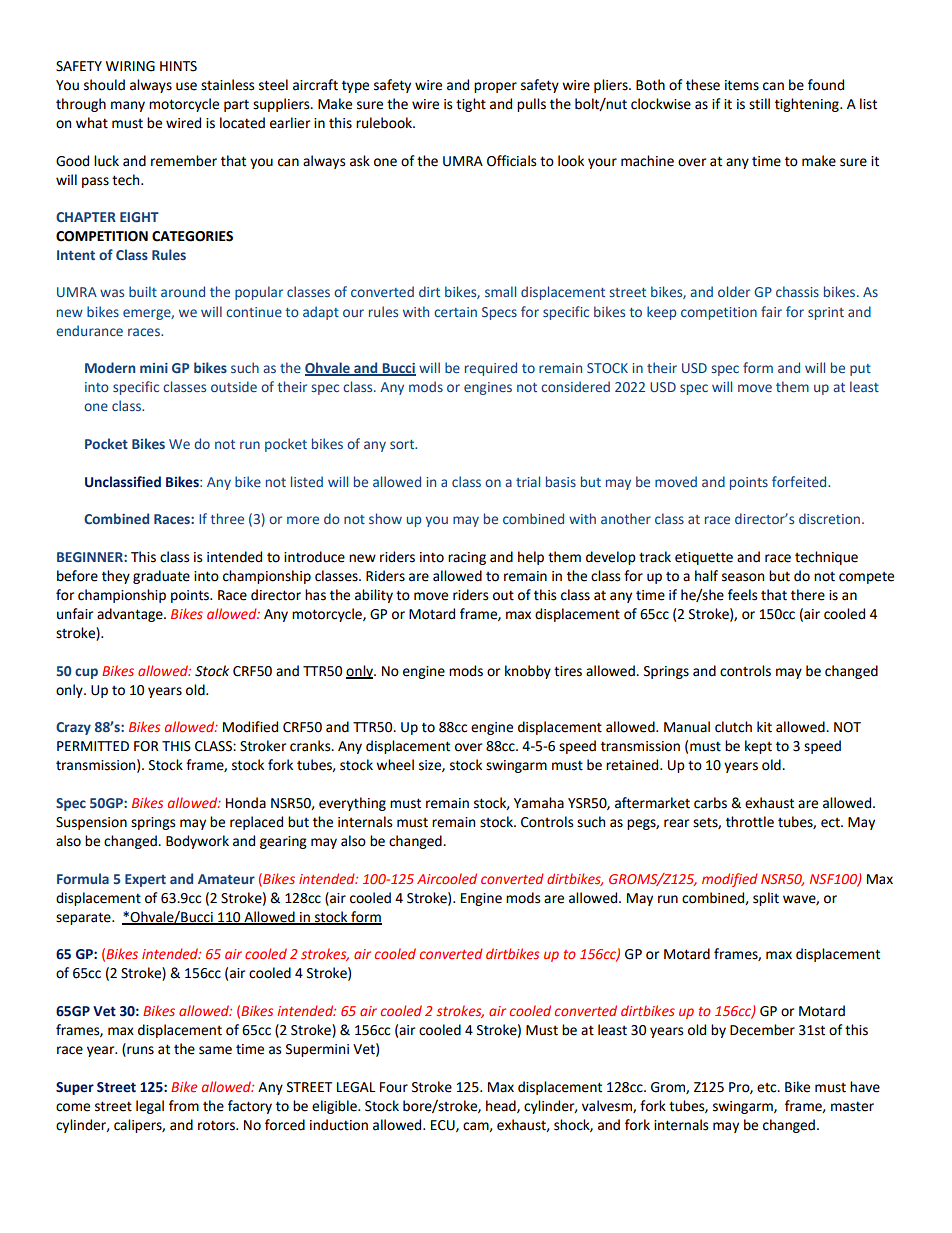 Image resolution: width=952 pixels, height=1233 pixels. What do you see at coordinates (161, 577) in the document?
I see `graduate` at bounding box center [161, 577].
